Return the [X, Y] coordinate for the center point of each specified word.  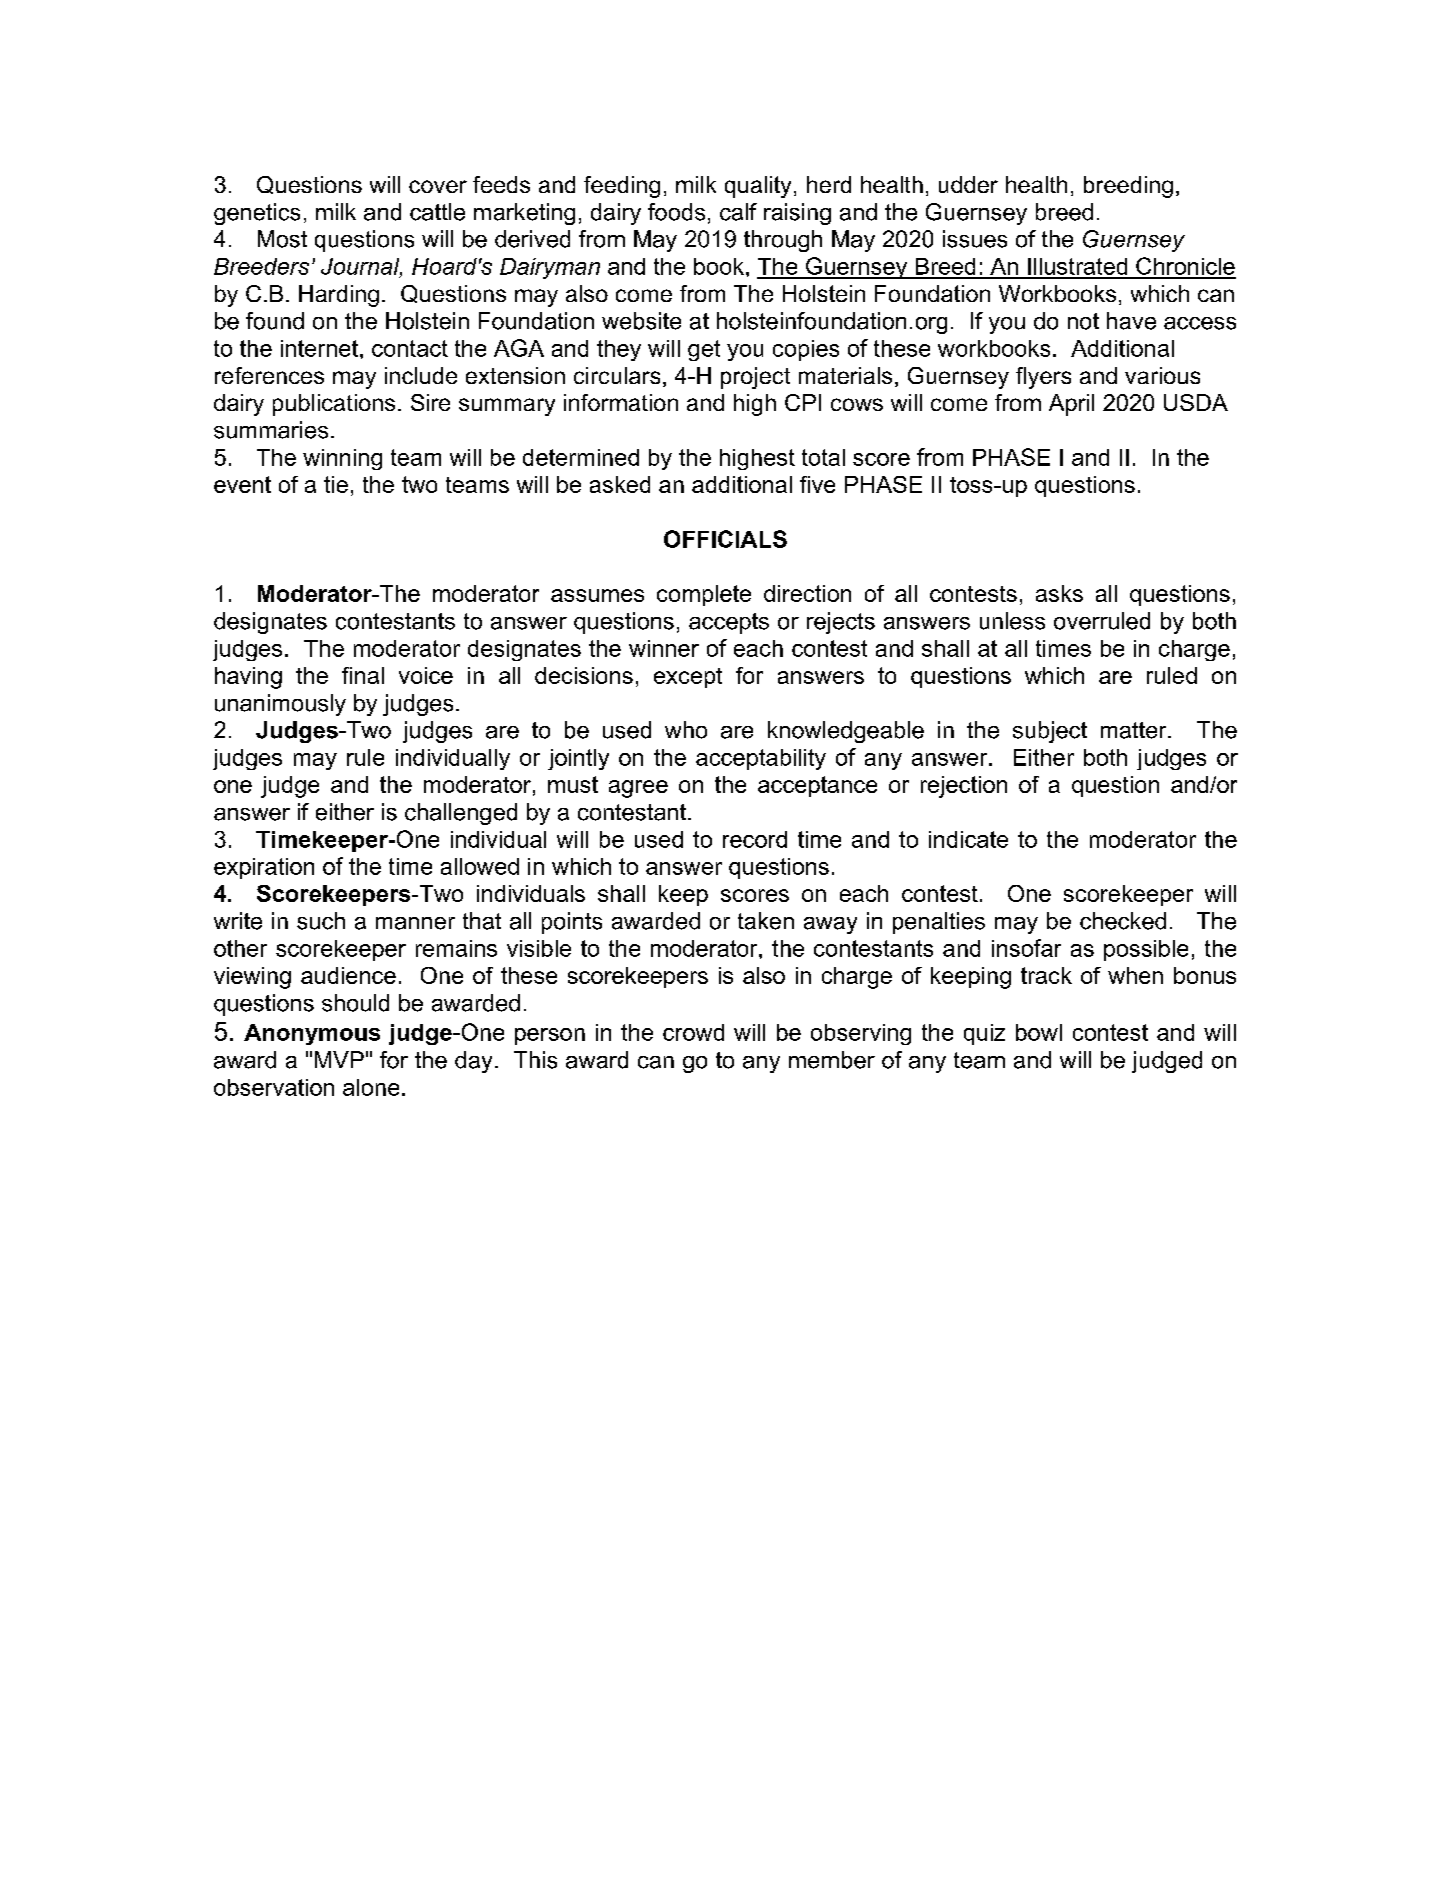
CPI [803, 402]
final [363, 675]
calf [738, 212]
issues [975, 239]
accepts [729, 623]
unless [1012, 621]
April [1071, 405]
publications [334, 405]
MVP [339, 1059]
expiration [264, 868]
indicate [968, 839]
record [755, 839]
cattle [437, 212]
